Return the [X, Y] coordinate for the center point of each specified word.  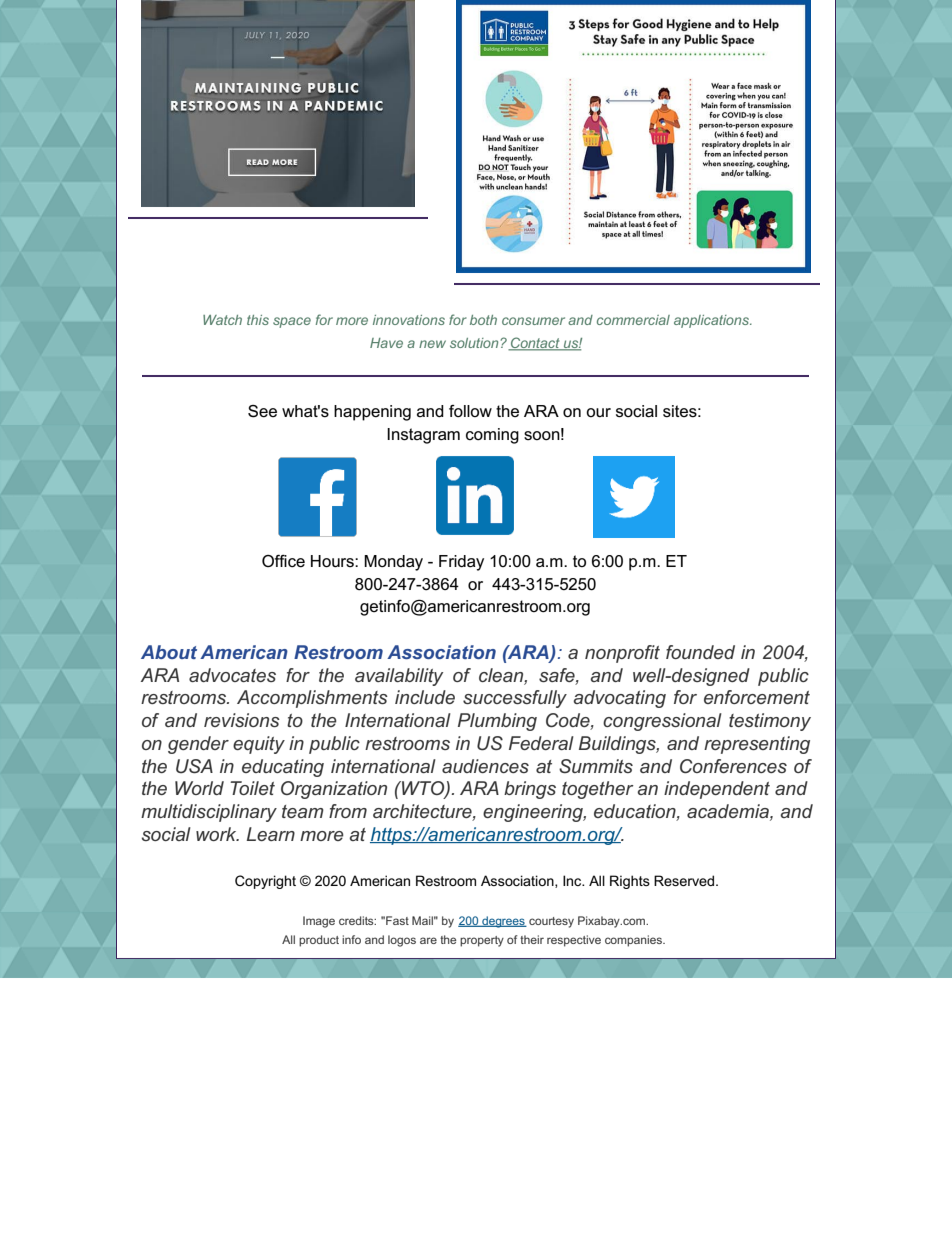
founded [700, 652]
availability [399, 677]
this [258, 320]
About [169, 652]
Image [319, 922]
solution [474, 343]
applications [713, 321]
